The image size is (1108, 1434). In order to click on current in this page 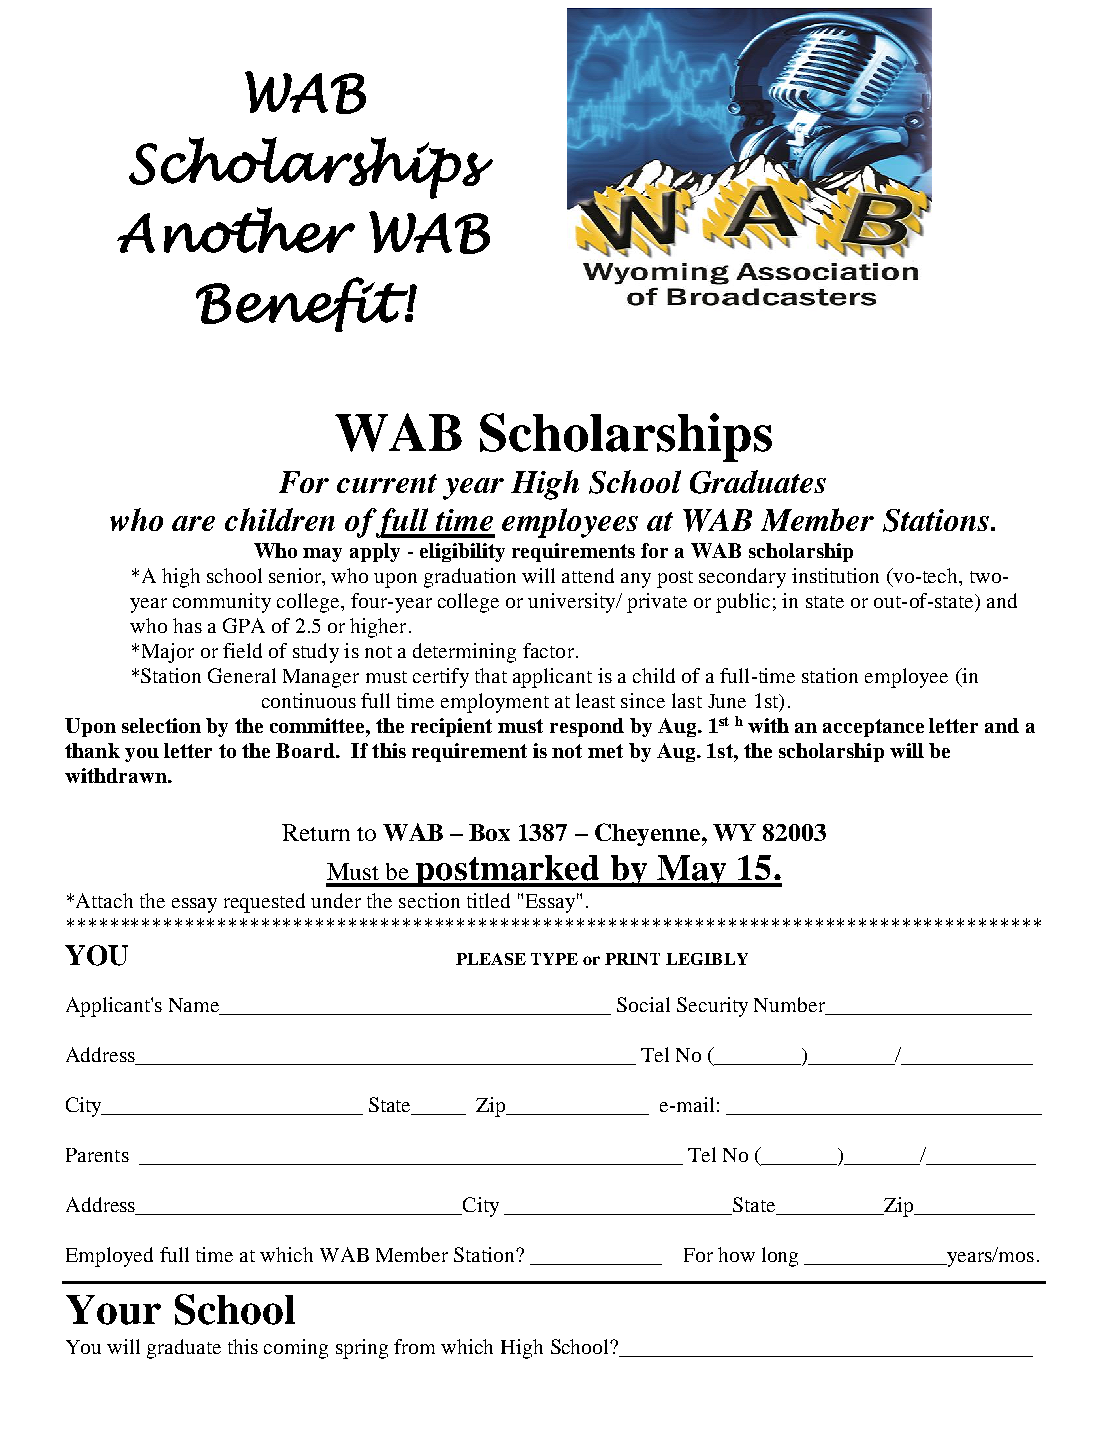, I will do `click(387, 483)`.
